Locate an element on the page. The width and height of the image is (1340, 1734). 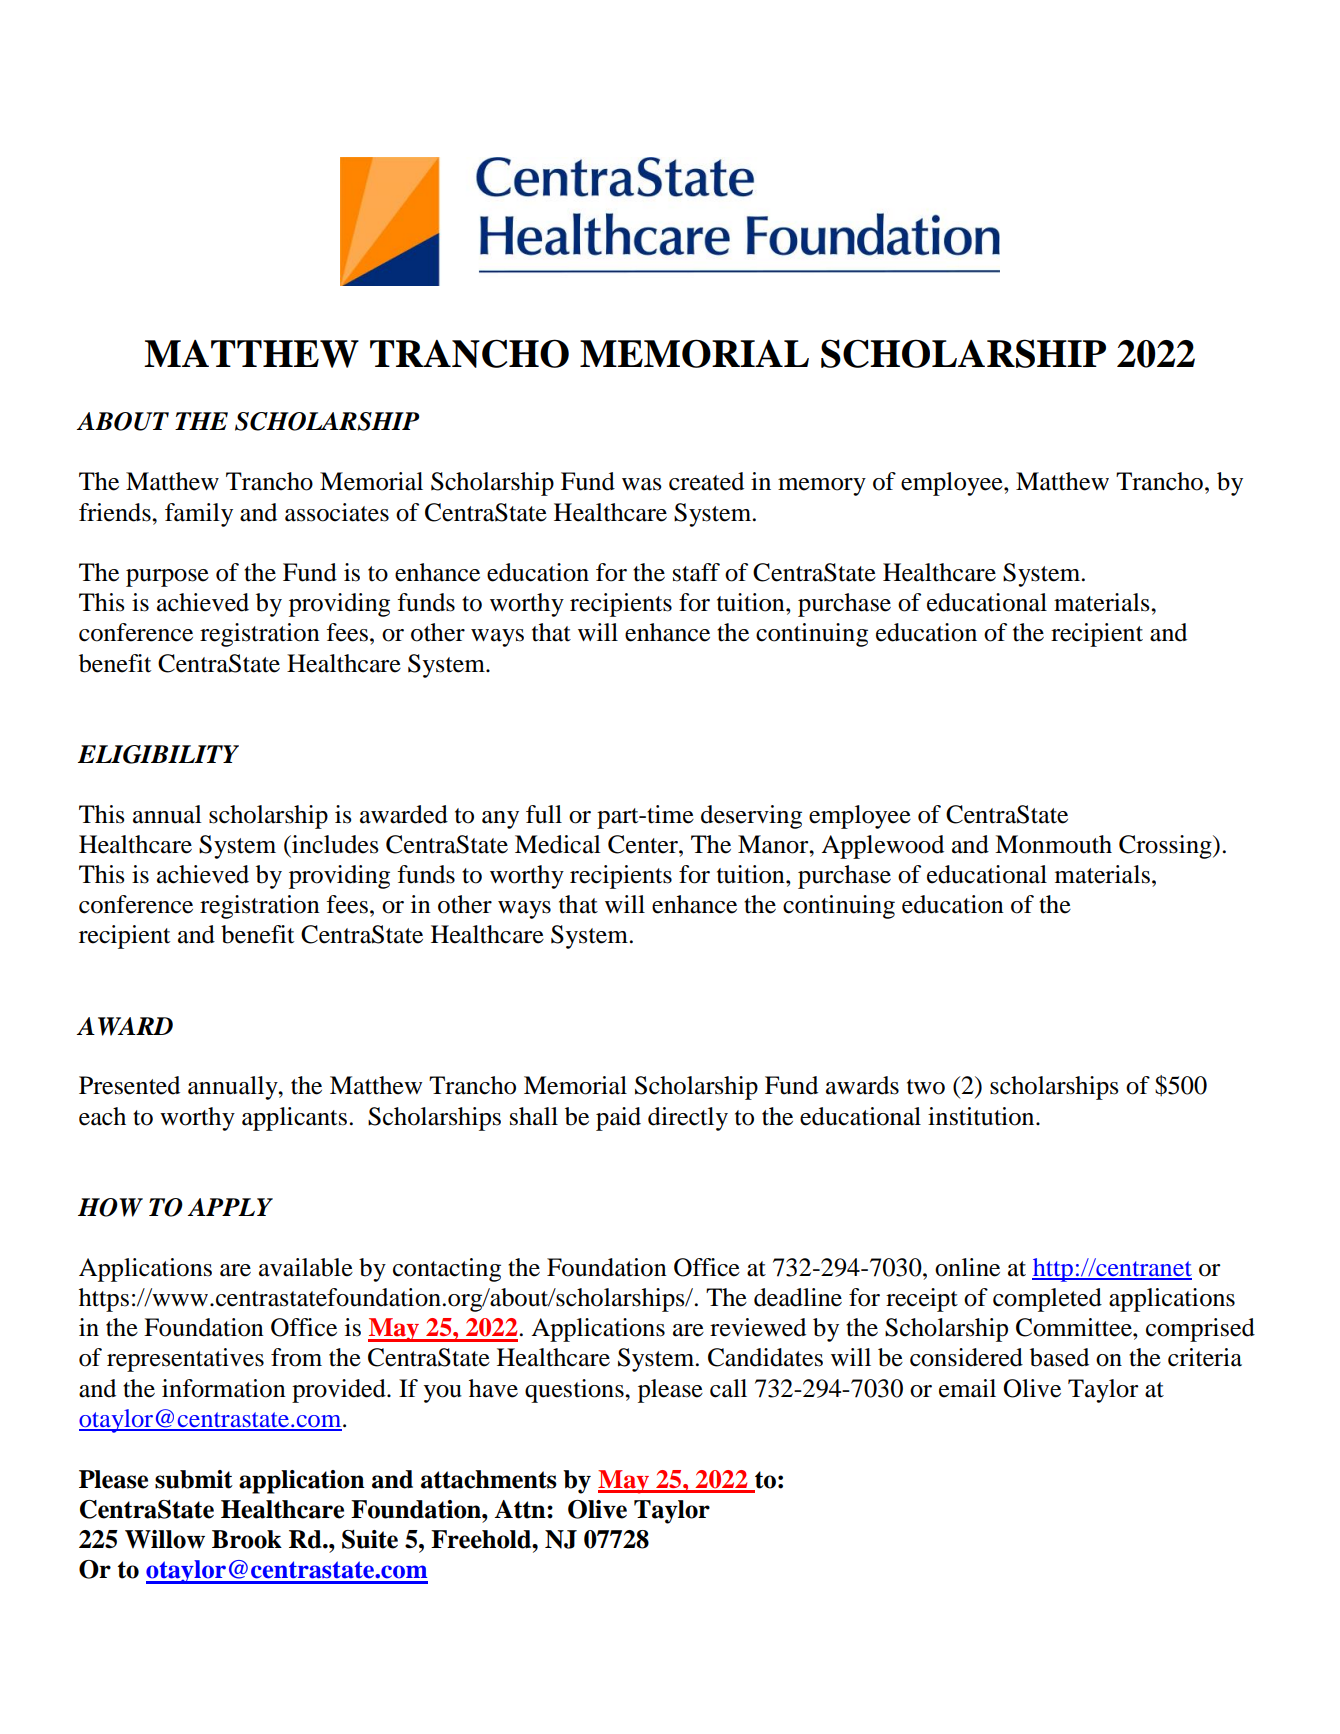
Attn is located at coordinates (521, 1509).
